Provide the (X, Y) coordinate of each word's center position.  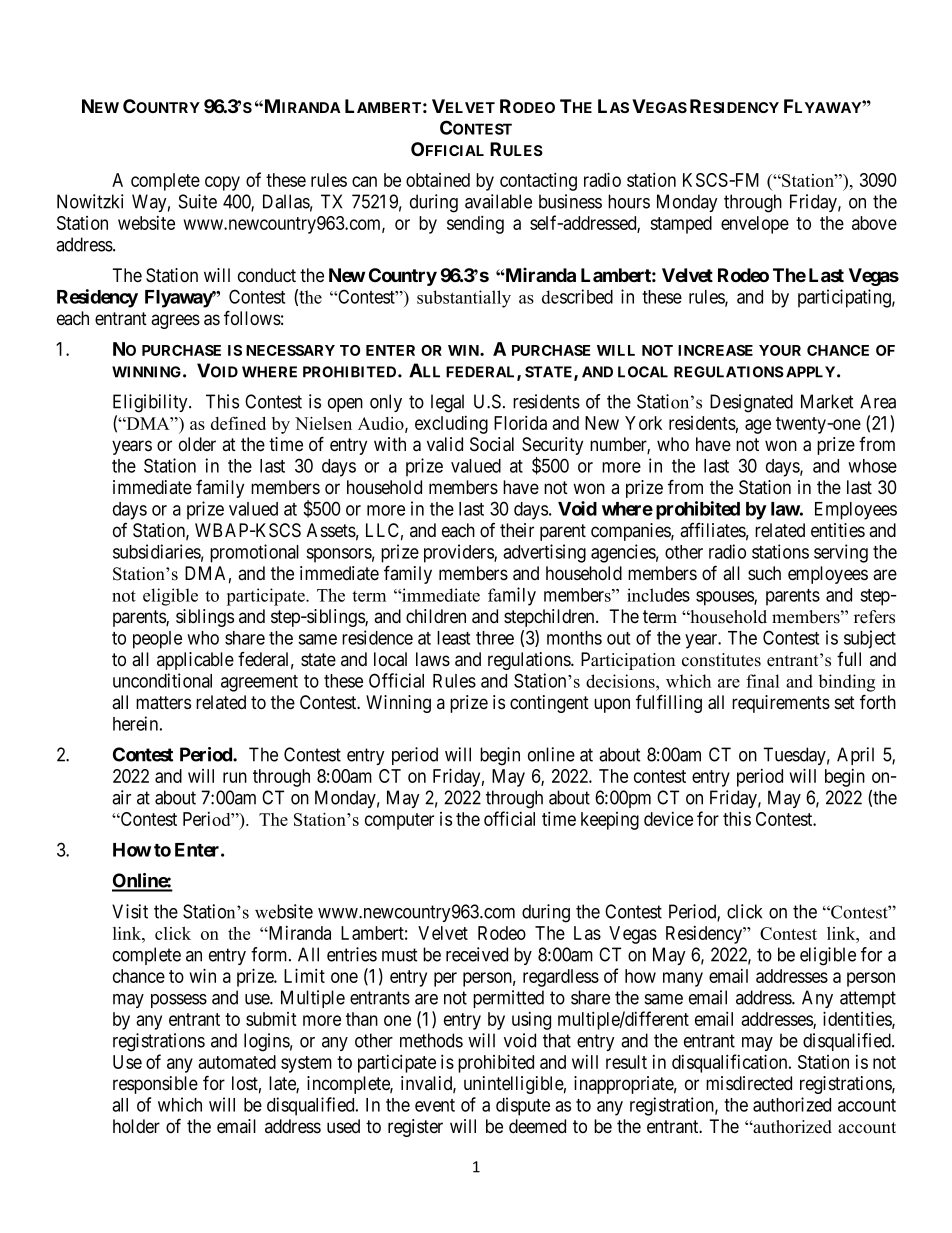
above (874, 223)
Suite (198, 201)
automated (237, 1062)
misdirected (749, 1083)
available (498, 201)
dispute (523, 1106)
